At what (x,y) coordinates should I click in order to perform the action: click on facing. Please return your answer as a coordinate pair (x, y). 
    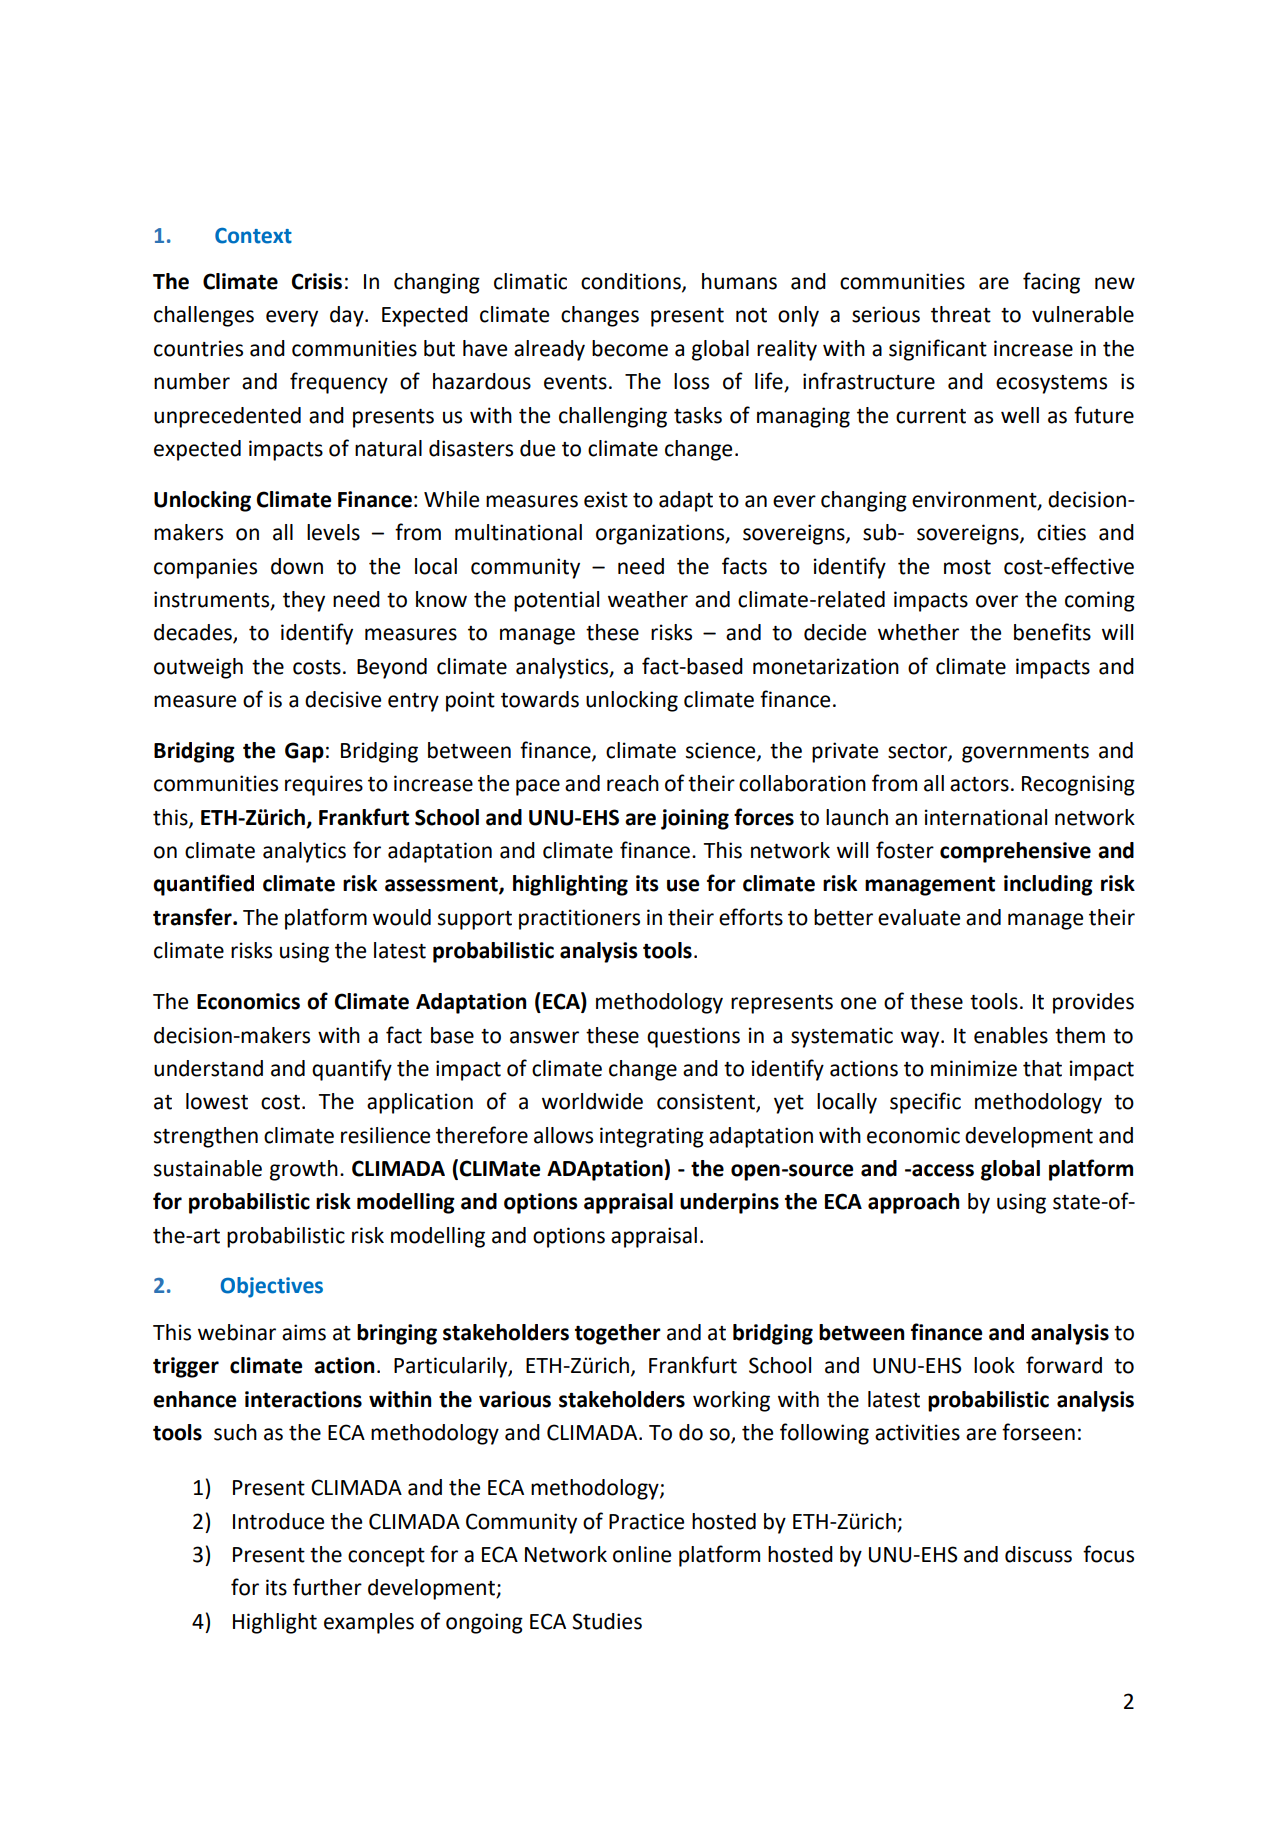
    Looking at the image, I should click on (1051, 283).
